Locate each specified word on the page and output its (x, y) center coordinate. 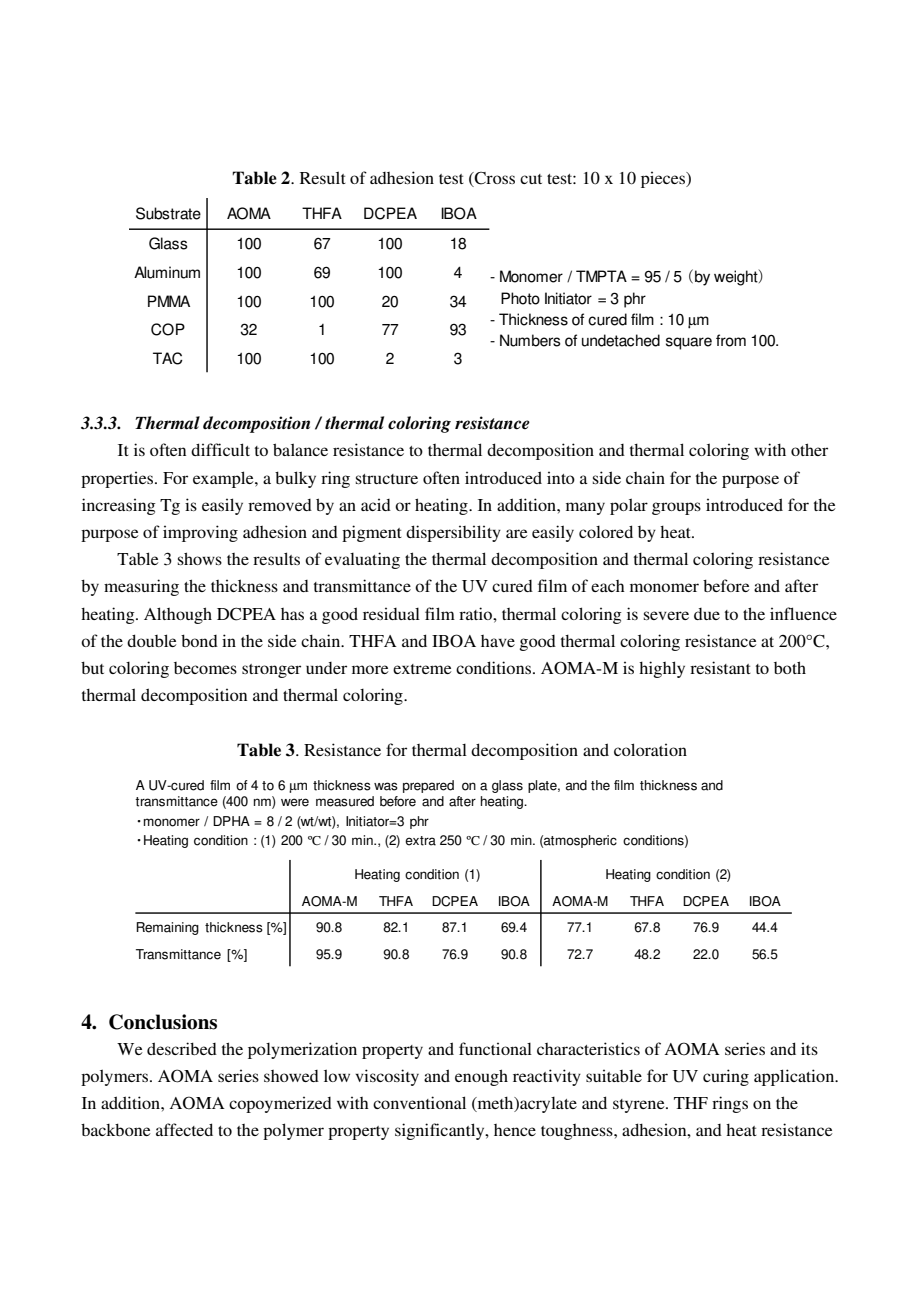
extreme (422, 669)
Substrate (168, 213)
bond (199, 640)
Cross (494, 179)
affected (184, 1129)
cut (531, 179)
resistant (720, 667)
